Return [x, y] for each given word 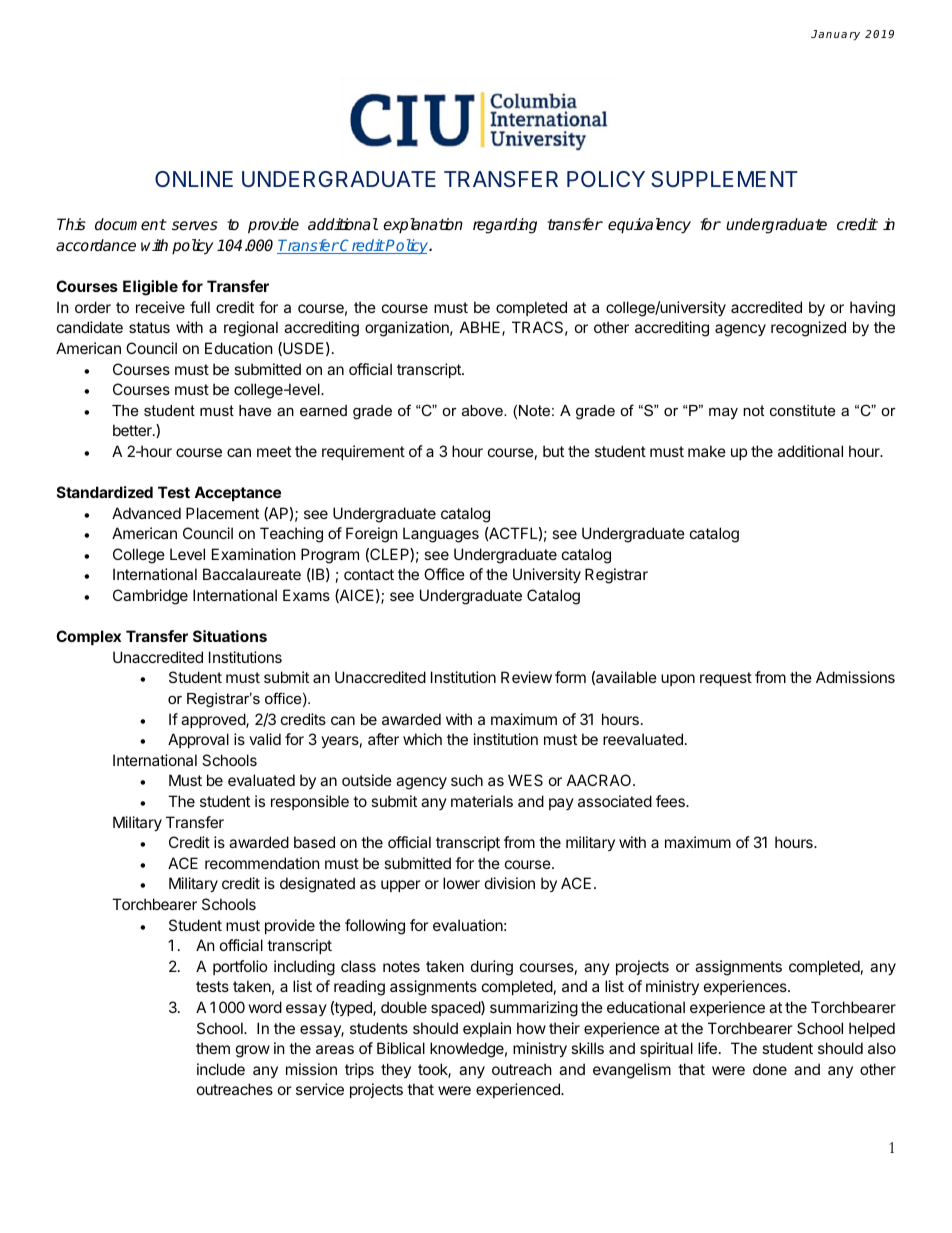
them [213, 1048]
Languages [441, 535]
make [707, 451]
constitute [802, 410]
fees [671, 801]
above [483, 410]
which [422, 739]
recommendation [262, 863]
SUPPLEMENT [724, 179]
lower [461, 883]
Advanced [146, 513]
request [726, 679]
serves [195, 226]
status [149, 327]
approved [214, 720]
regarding [505, 226]
